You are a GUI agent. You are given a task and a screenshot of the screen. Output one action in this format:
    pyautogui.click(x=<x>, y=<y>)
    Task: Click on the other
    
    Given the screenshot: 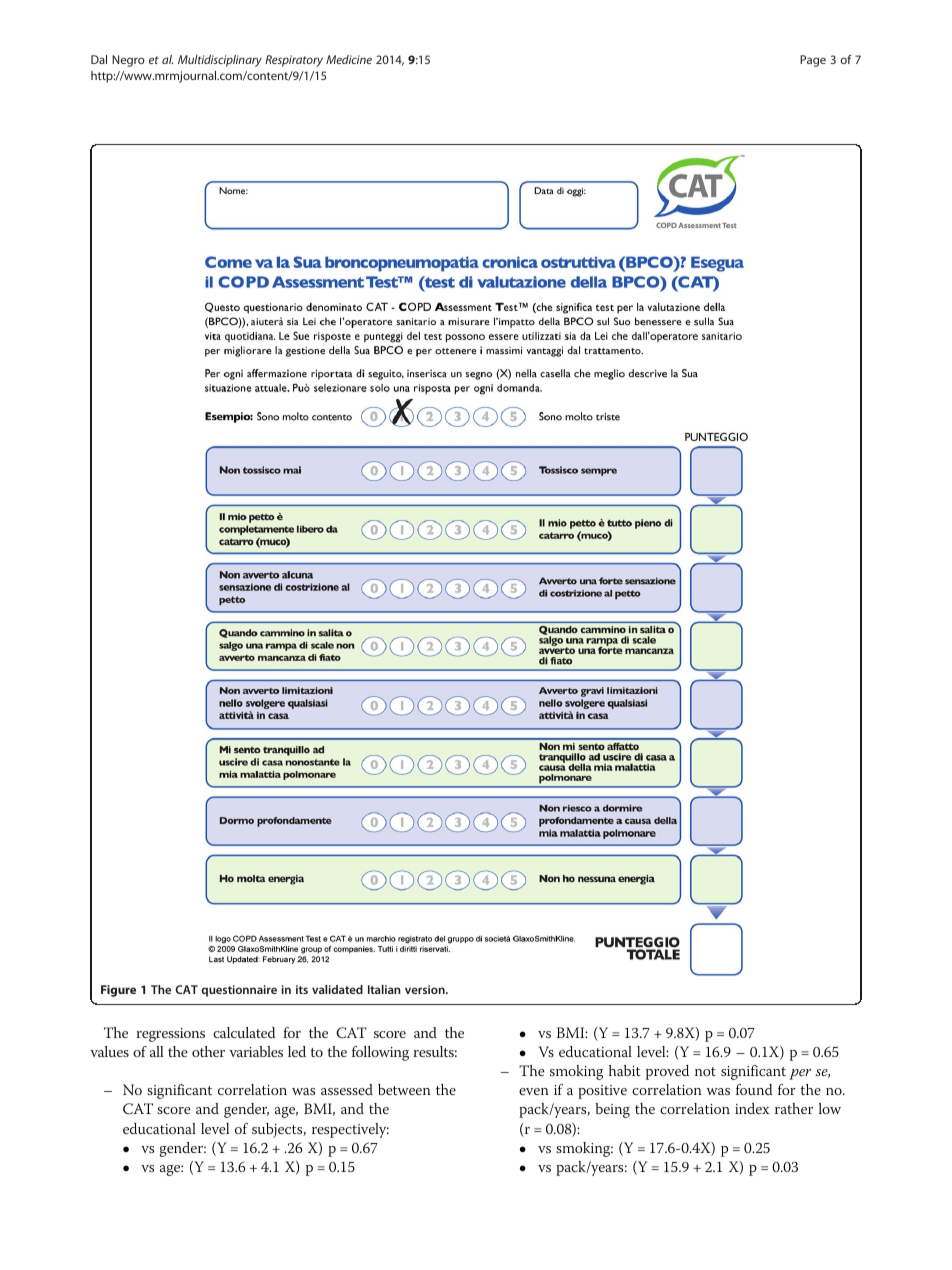 What is the action you would take?
    pyautogui.click(x=208, y=1051)
